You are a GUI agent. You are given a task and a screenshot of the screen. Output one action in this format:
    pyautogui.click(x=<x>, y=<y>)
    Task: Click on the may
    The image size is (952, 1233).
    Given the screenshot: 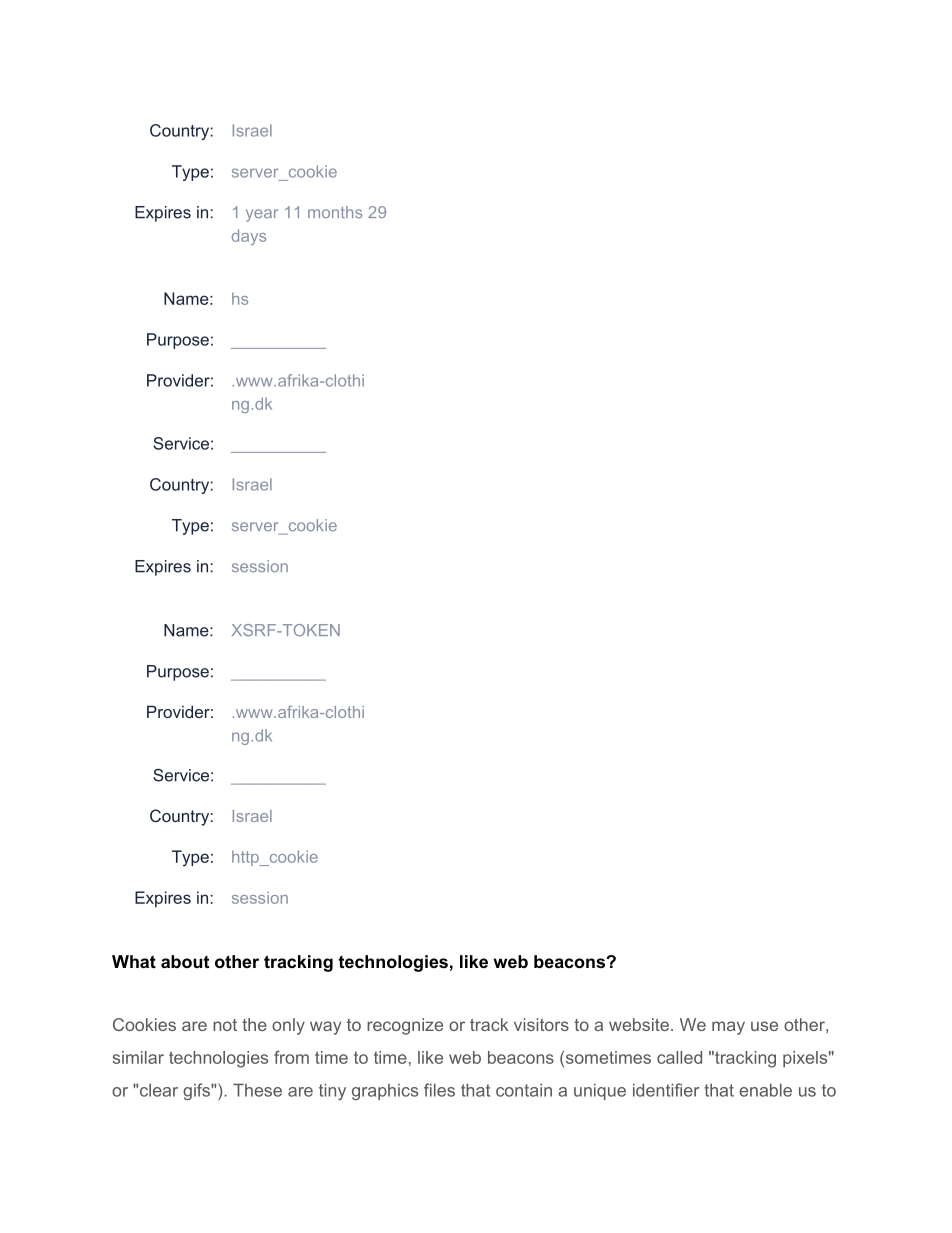 What is the action you would take?
    pyautogui.click(x=728, y=1028)
